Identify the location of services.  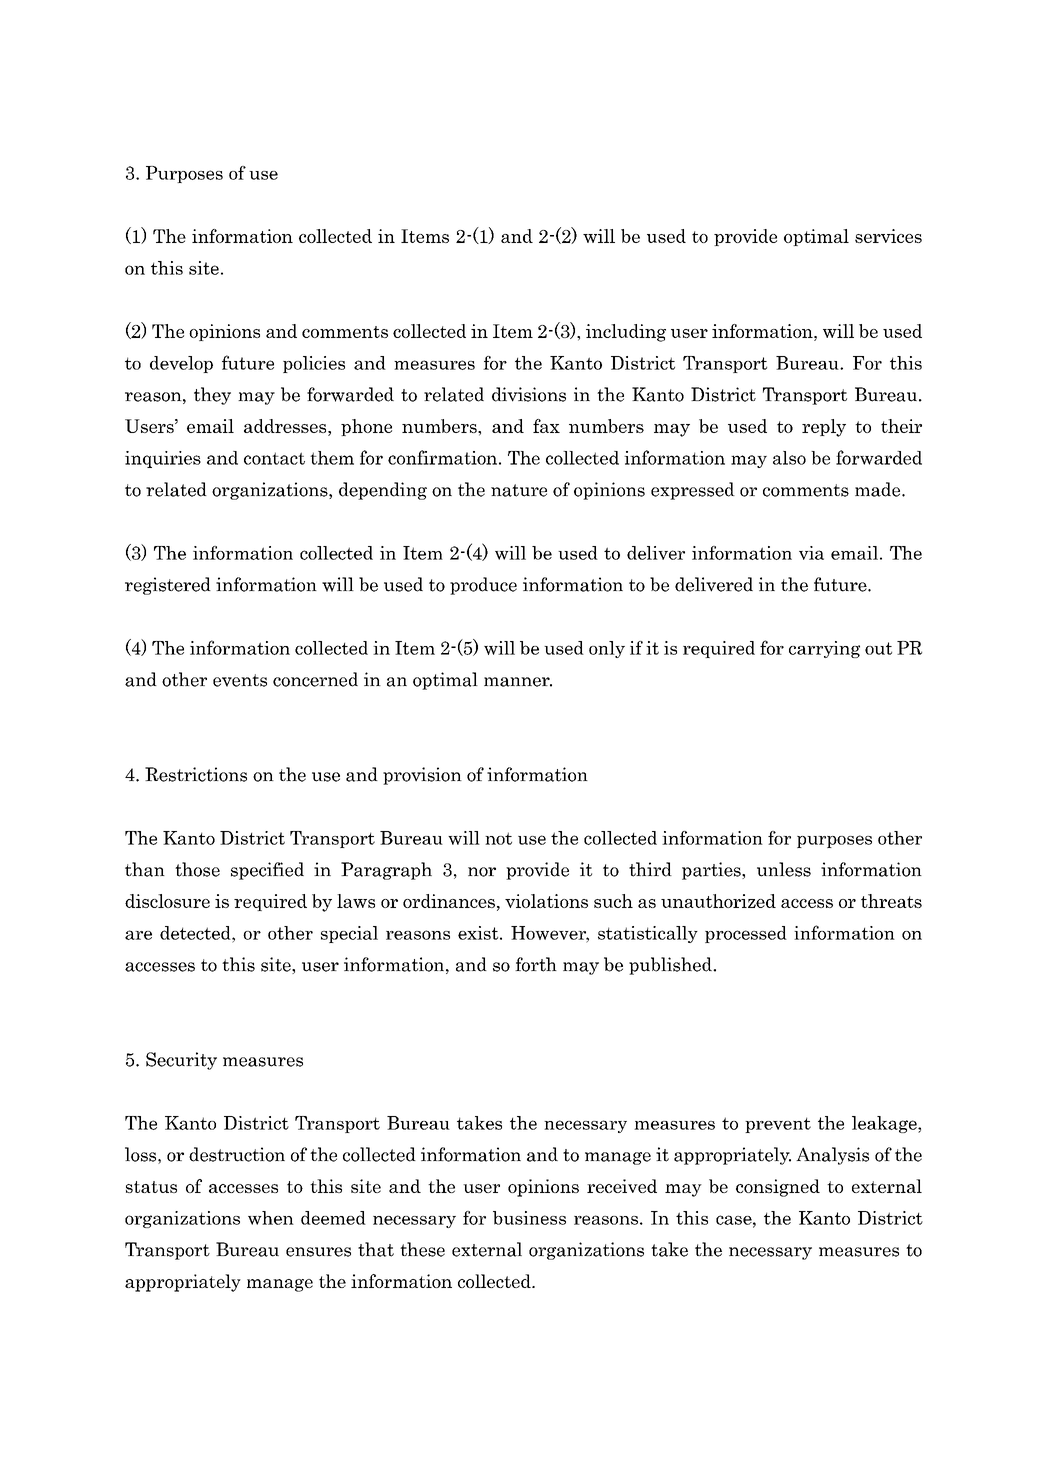
(888, 236).
